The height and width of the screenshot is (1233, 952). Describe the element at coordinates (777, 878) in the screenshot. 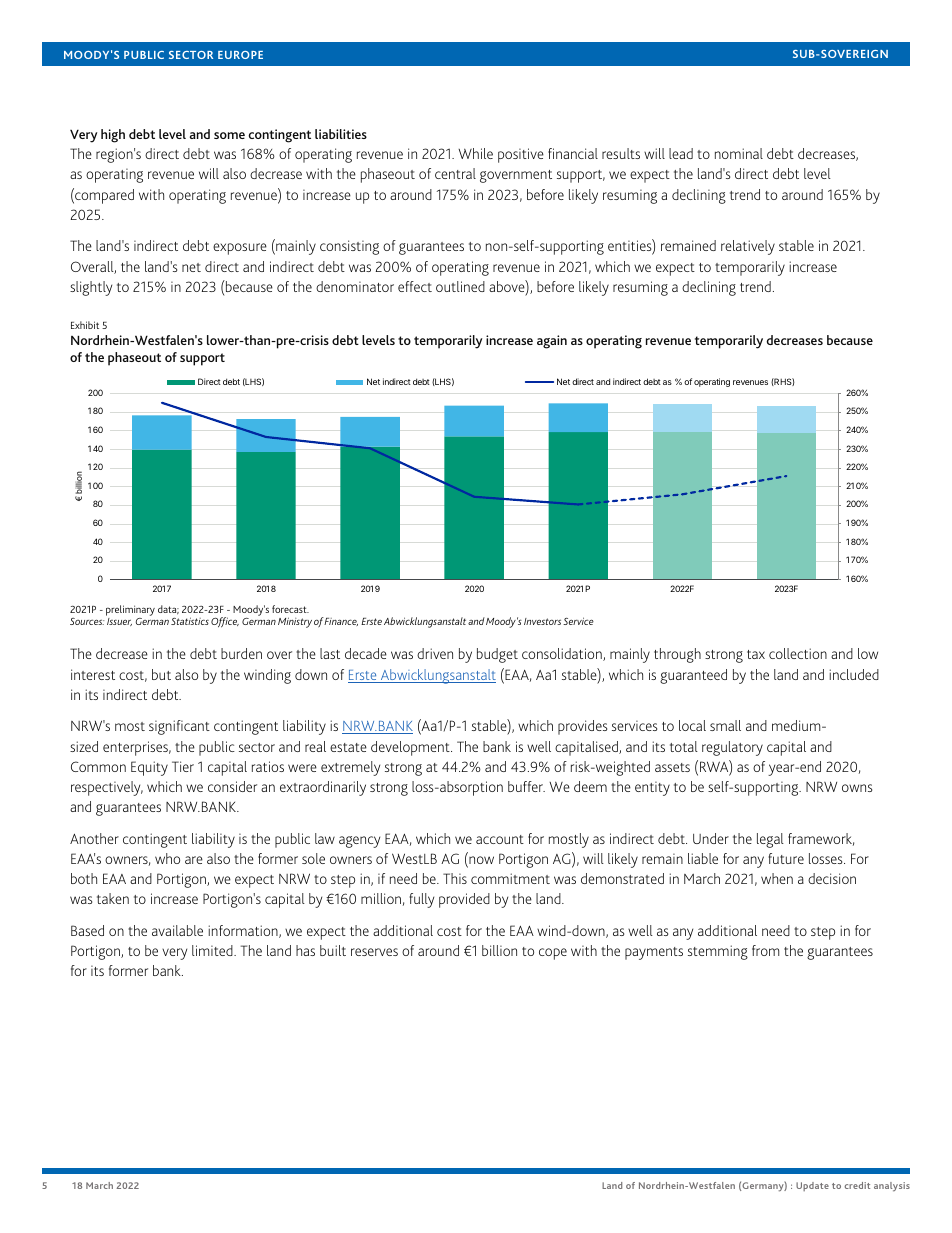

I see `when` at that location.
